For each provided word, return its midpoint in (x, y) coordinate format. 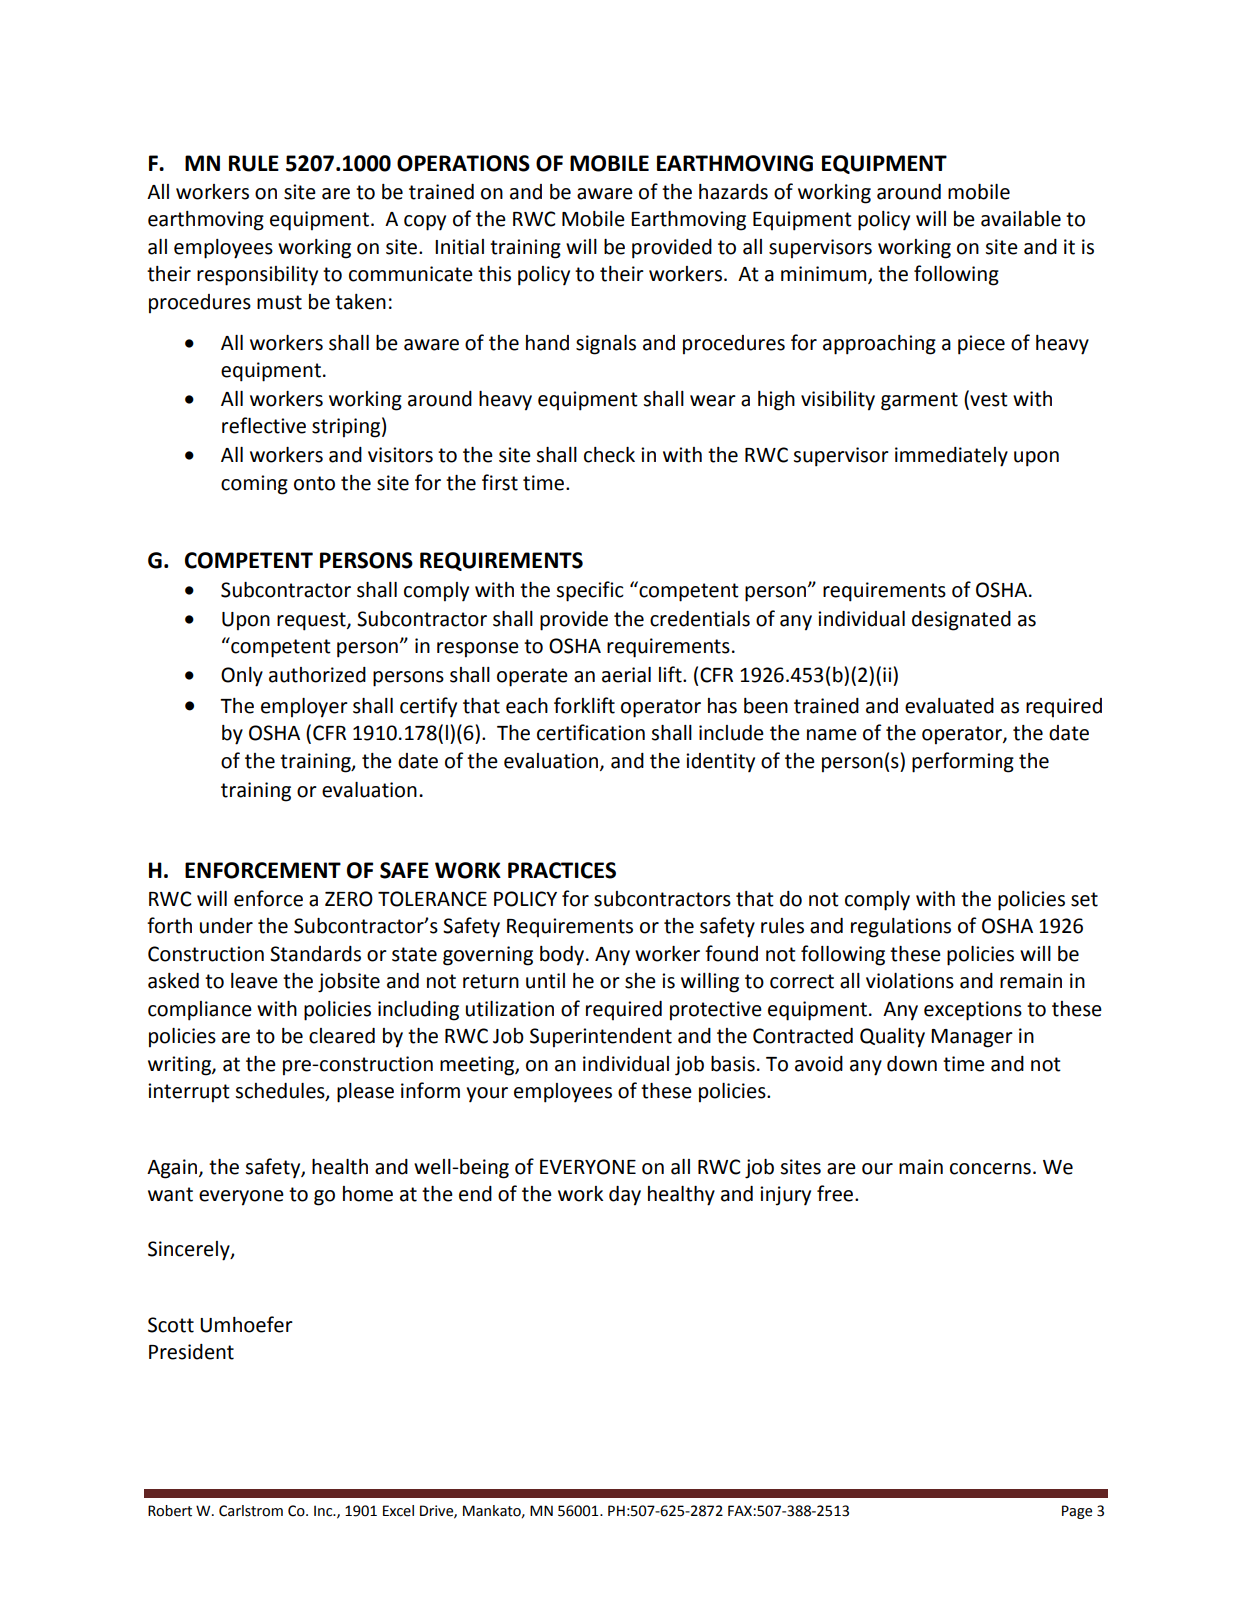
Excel (398, 1511)
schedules (281, 1092)
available (1021, 219)
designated (961, 621)
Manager (972, 1038)
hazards (733, 192)
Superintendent (601, 1038)
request (312, 621)
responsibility (257, 276)
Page (1077, 1512)
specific (590, 591)
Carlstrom (251, 1511)
